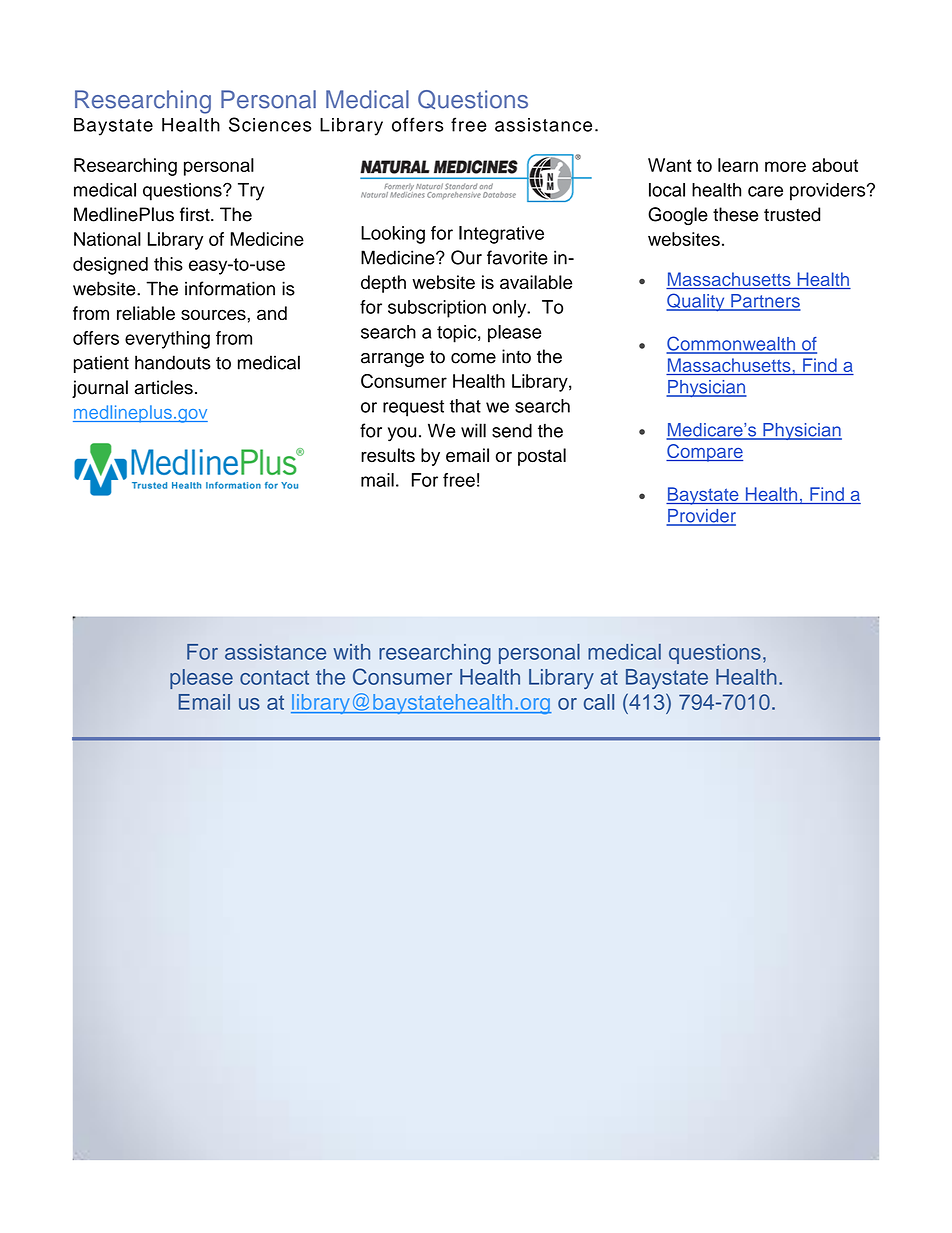  Describe the element at coordinates (164, 387) in the page. I see `articles` at that location.
